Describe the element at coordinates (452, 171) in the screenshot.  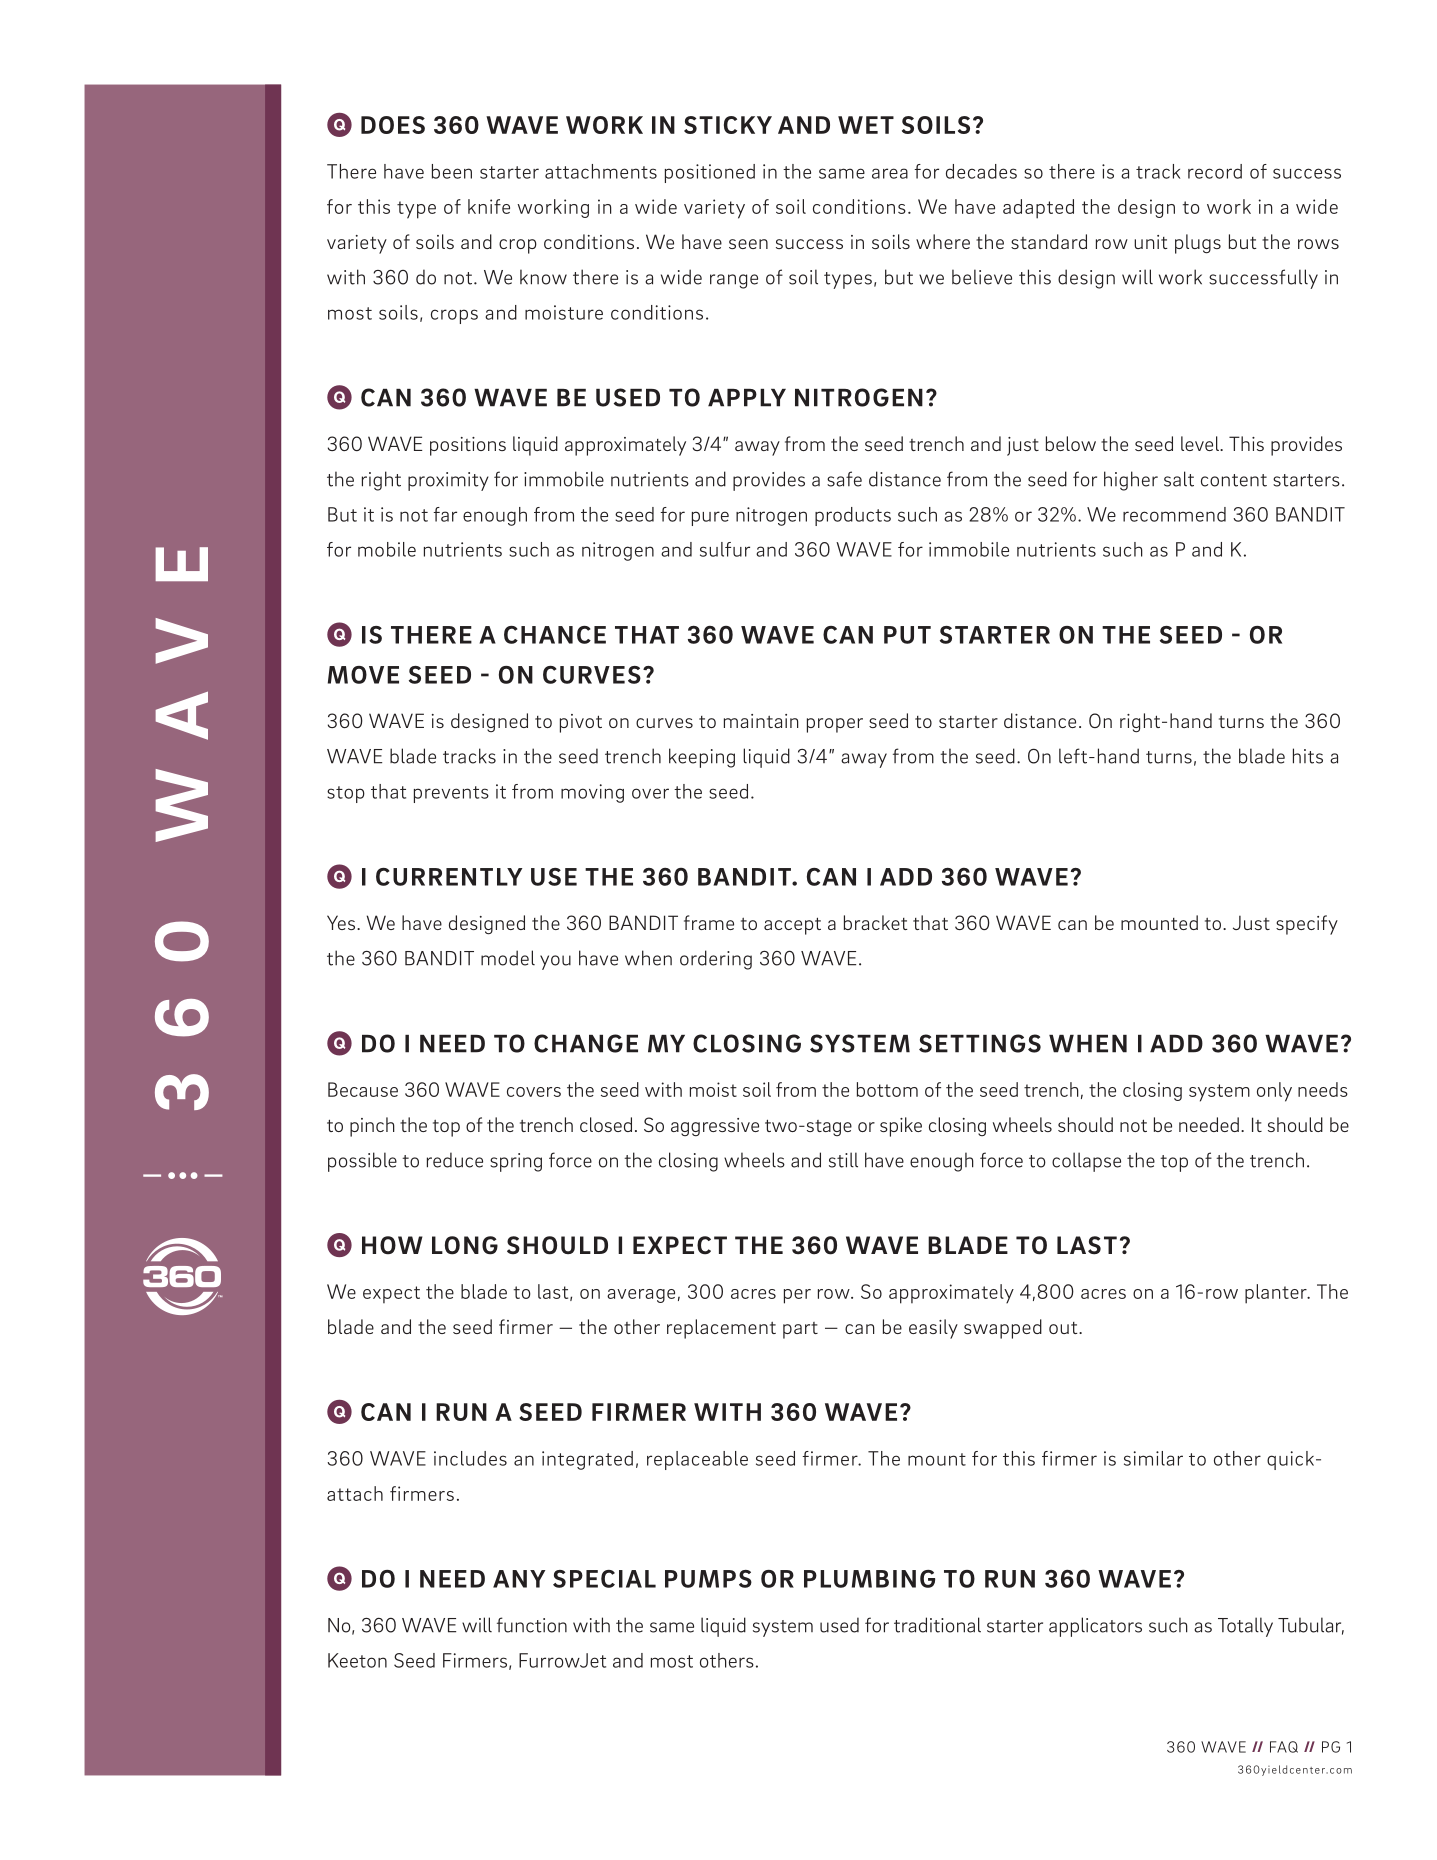
I see `been` at that location.
